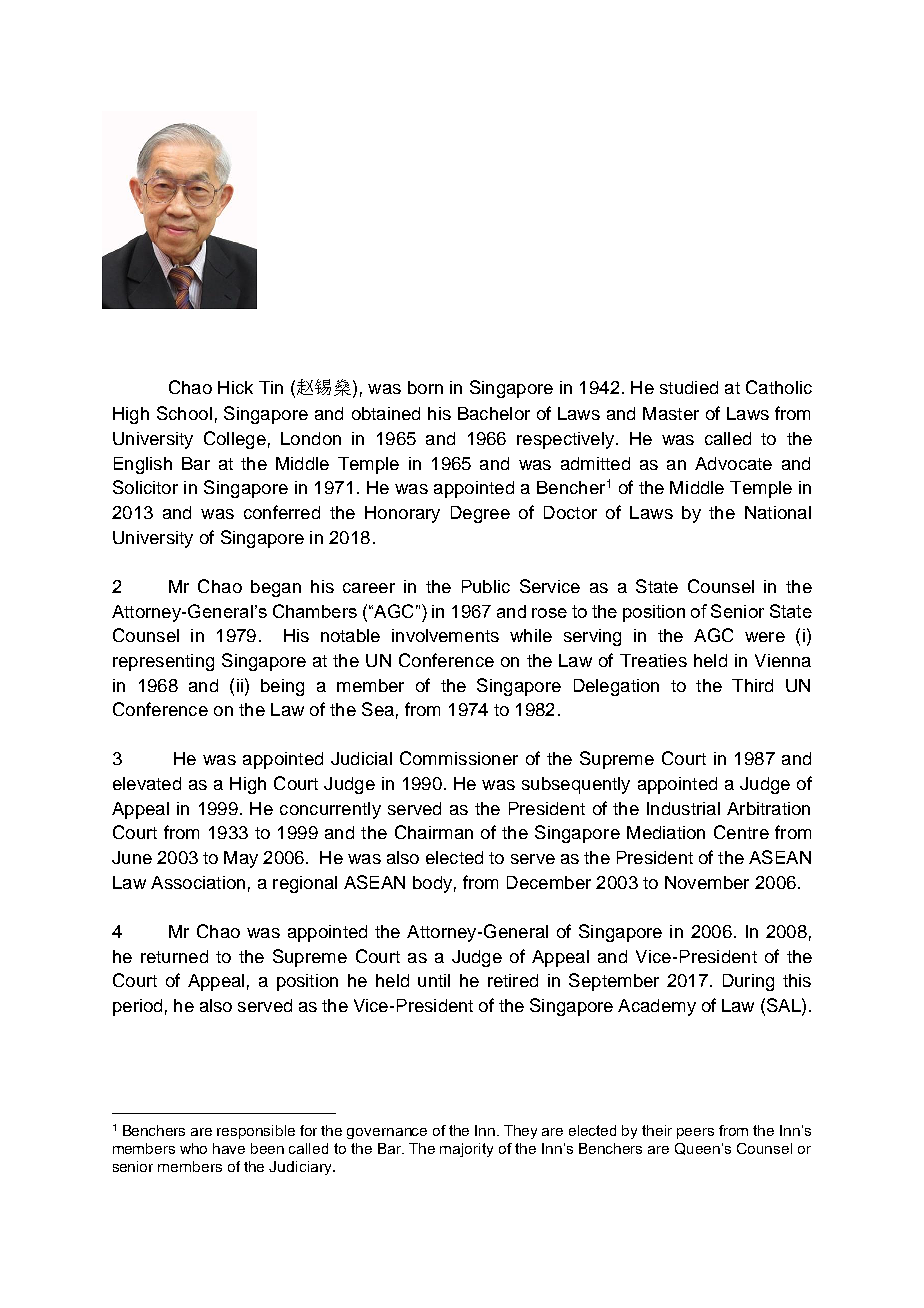 This image has width=924, height=1308. What do you see at coordinates (459, 758) in the image?
I see `Commissioner` at bounding box center [459, 758].
